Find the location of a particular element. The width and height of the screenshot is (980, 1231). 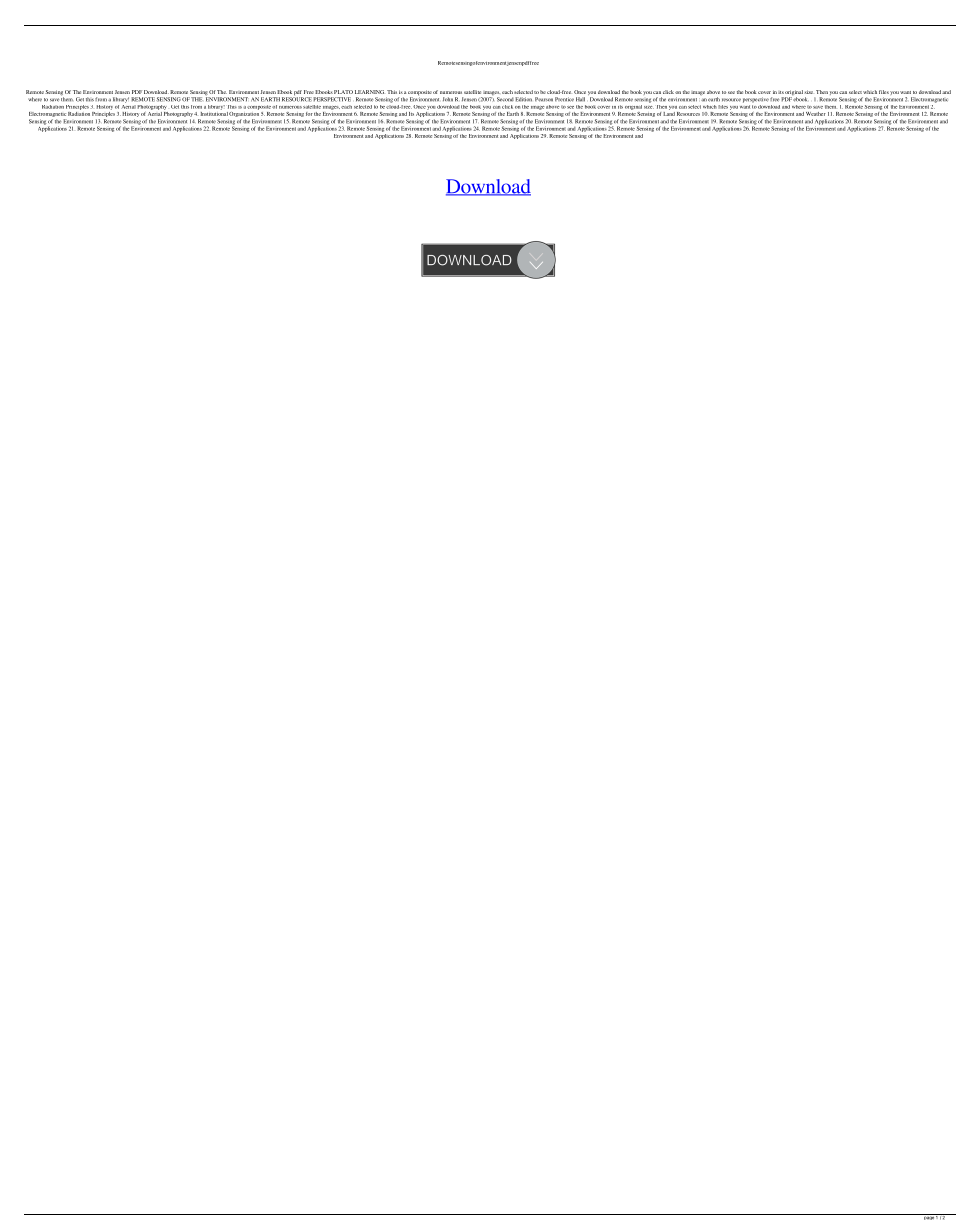

Hall is located at coordinates (580, 99).
